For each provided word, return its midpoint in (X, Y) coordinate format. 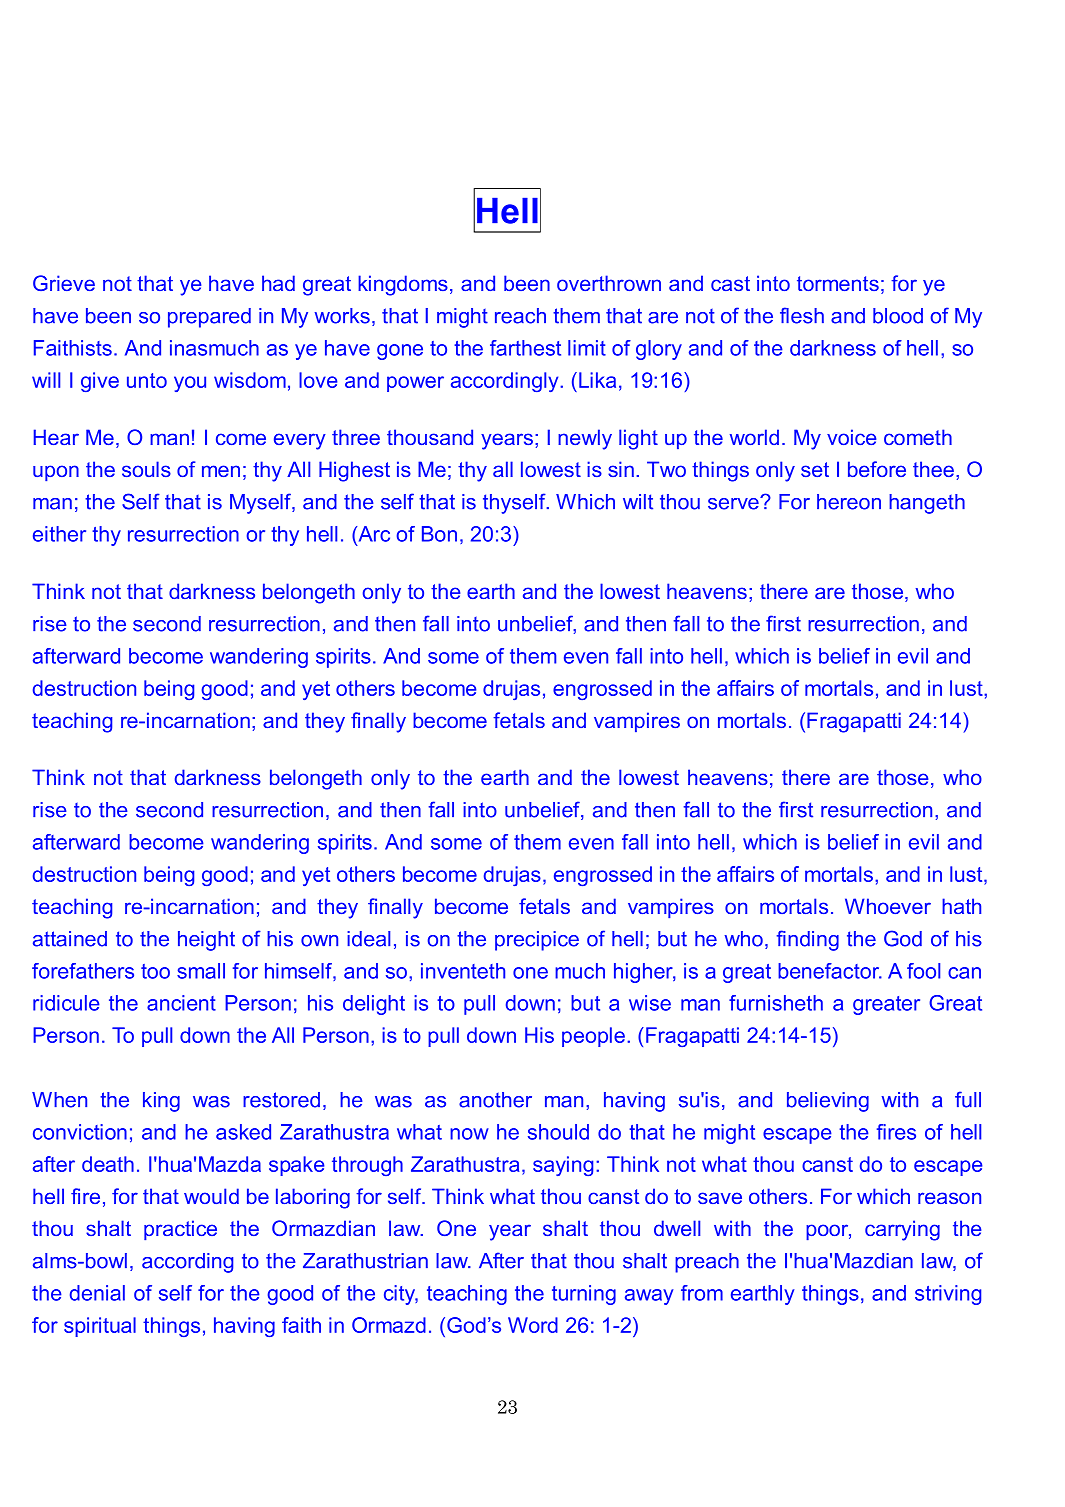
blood (898, 316)
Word (533, 1325)
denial (97, 1293)
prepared (209, 318)
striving (948, 1295)
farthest (525, 348)
